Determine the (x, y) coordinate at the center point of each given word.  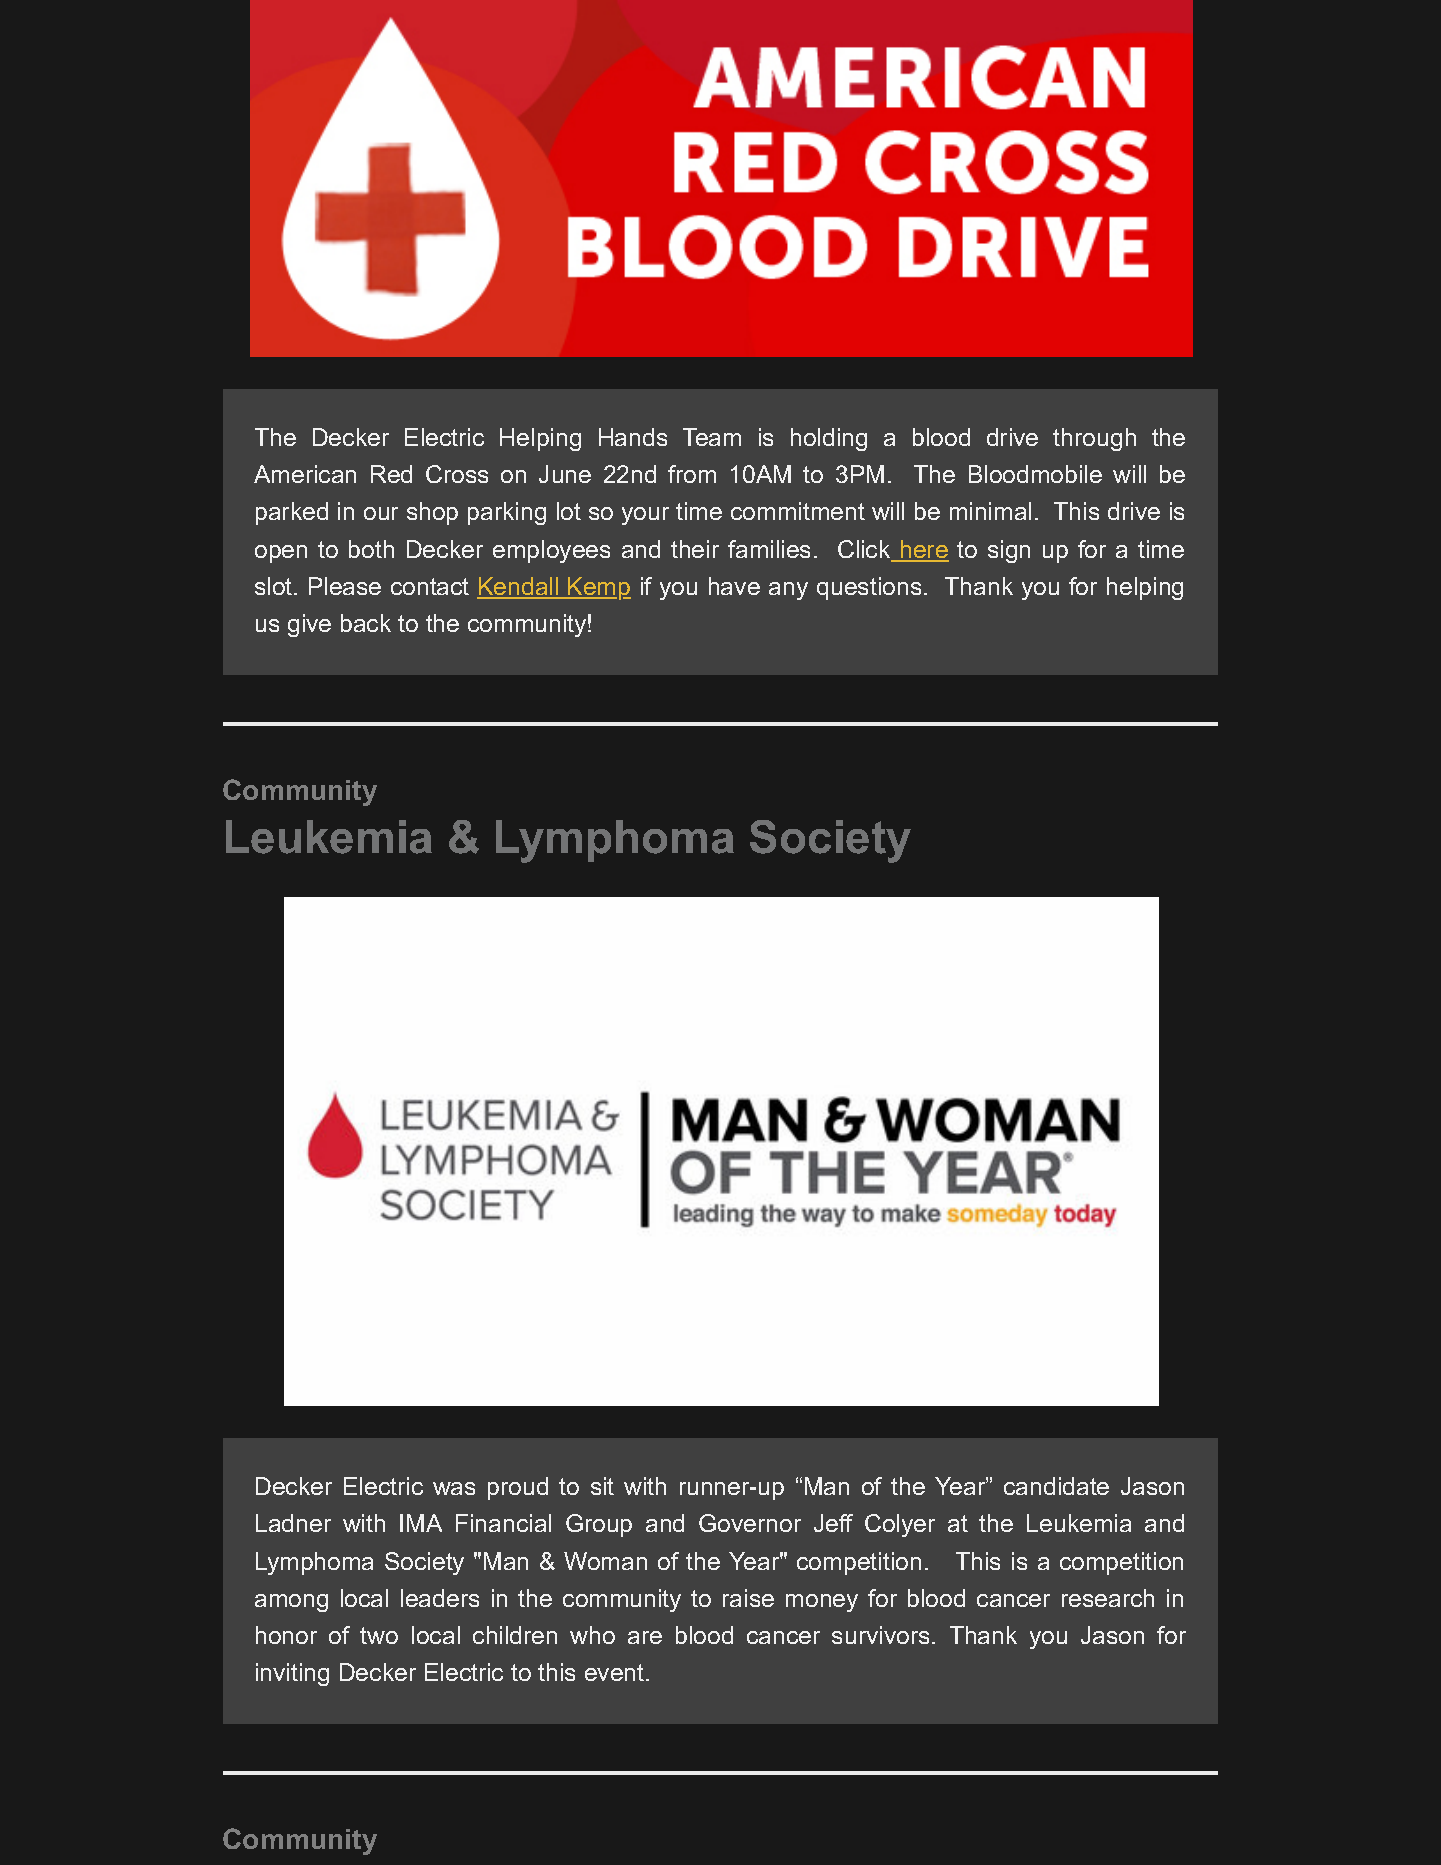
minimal (990, 511)
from (692, 474)
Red (391, 474)
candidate (1056, 1486)
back (366, 623)
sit (602, 1486)
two (379, 1635)
